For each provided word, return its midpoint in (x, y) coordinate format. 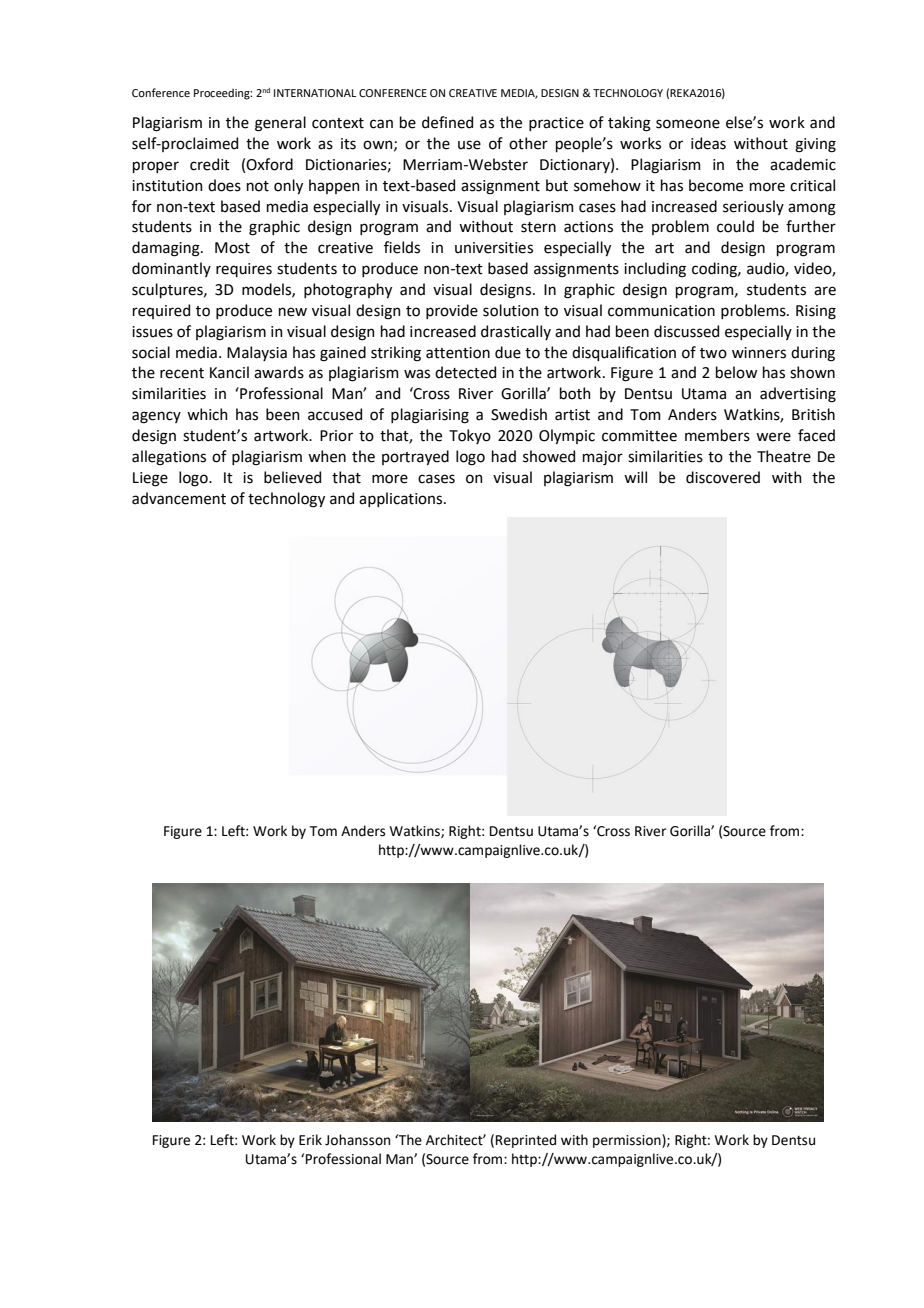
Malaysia (257, 353)
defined (447, 122)
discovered (723, 477)
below (736, 372)
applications (402, 499)
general (280, 124)
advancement (179, 498)
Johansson (357, 1140)
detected (465, 372)
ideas (708, 143)
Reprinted (526, 1141)
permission (628, 1141)
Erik (310, 1139)
